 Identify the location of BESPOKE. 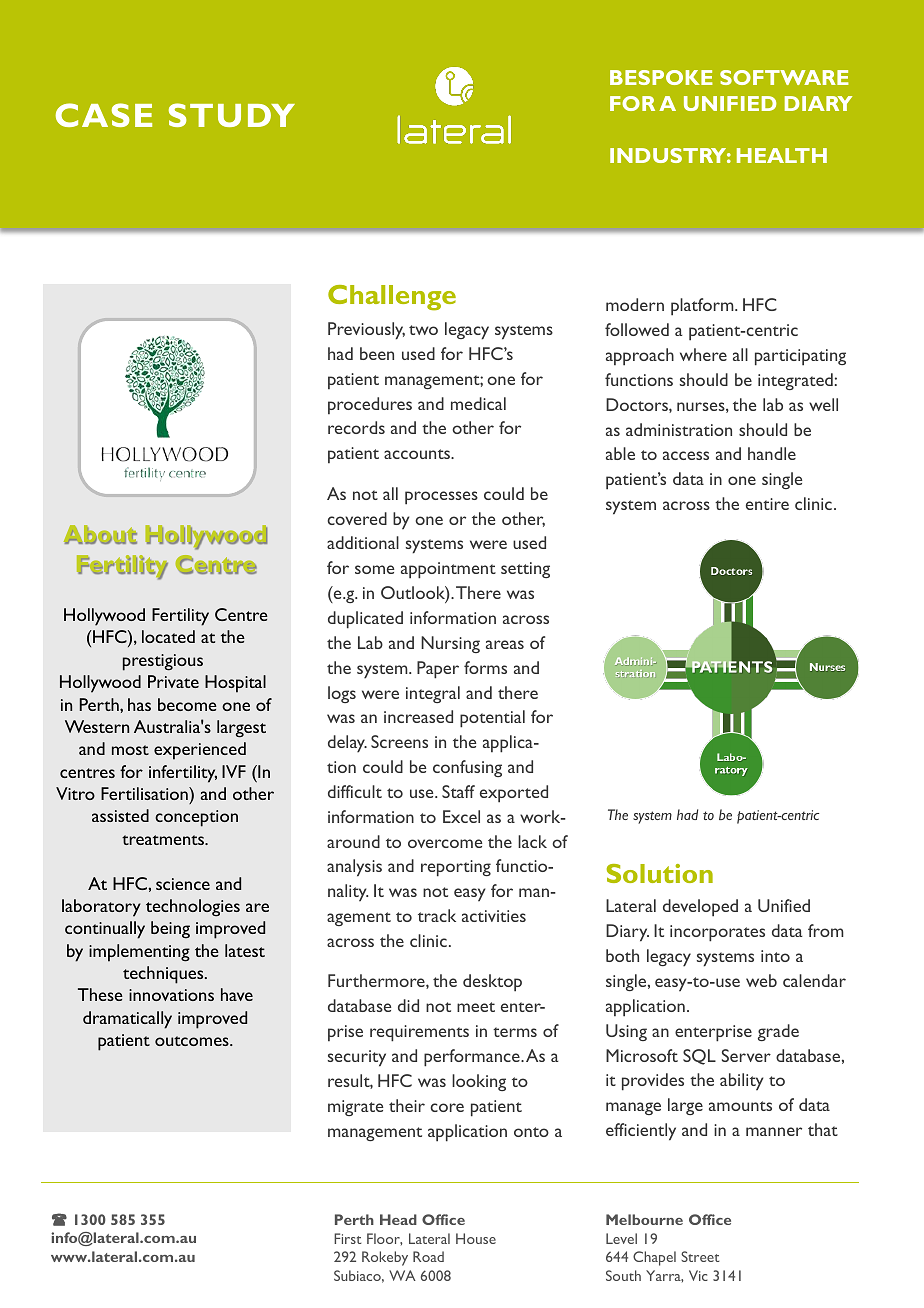
(661, 77).
